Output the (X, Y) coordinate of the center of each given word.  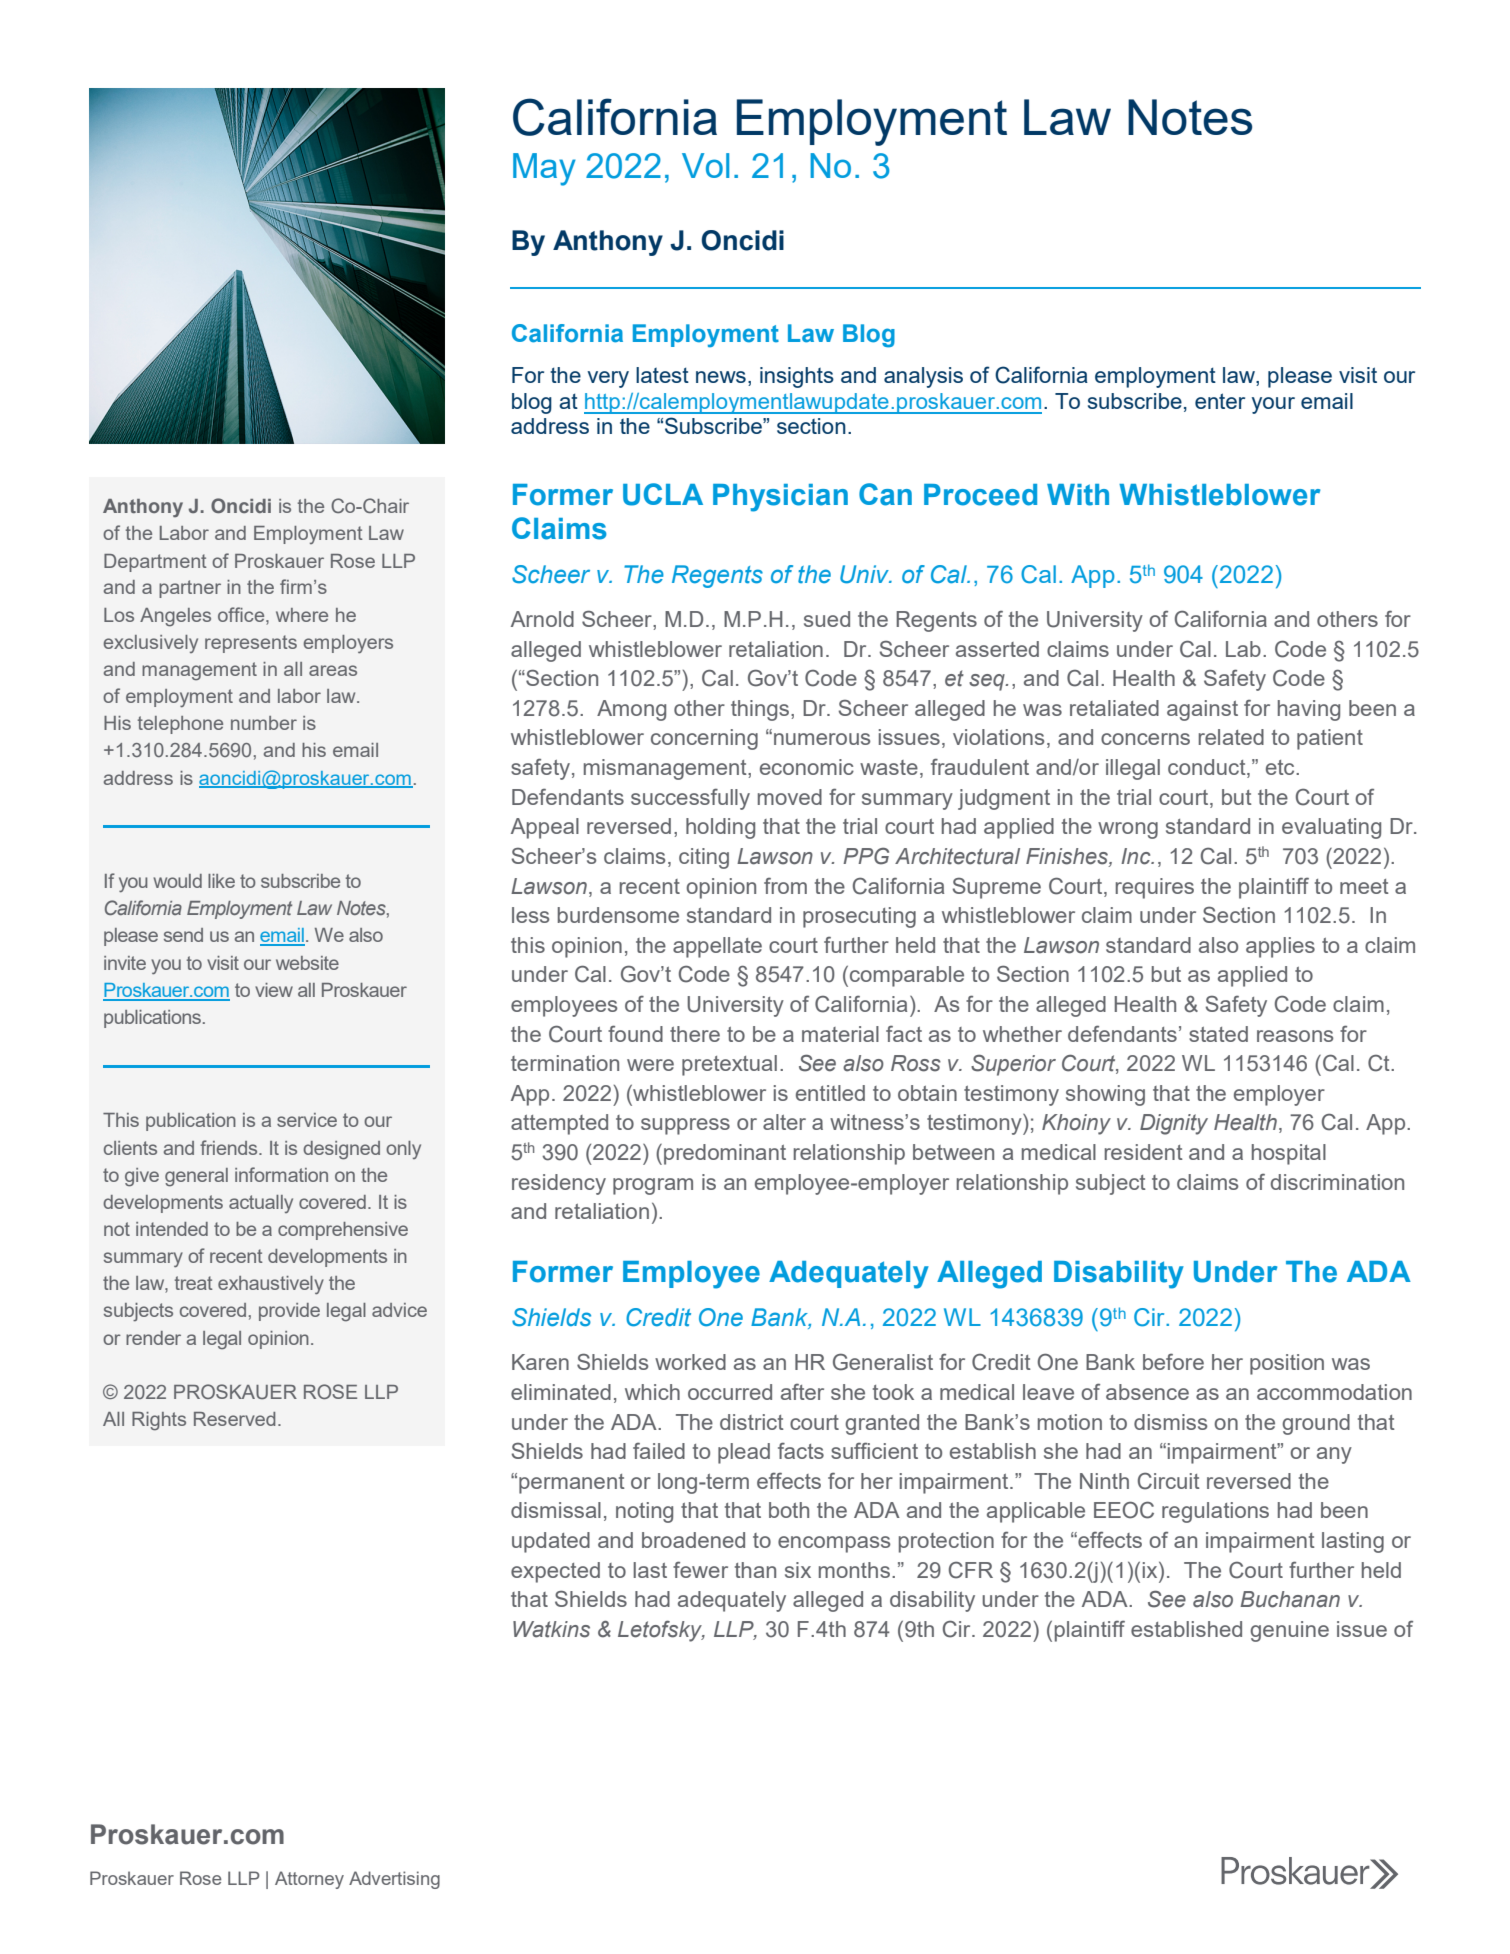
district (752, 1422)
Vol (705, 165)
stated (1218, 1034)
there (695, 1034)
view (274, 990)
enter (1220, 401)
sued (827, 619)
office (242, 614)
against (1202, 710)
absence (1147, 1392)
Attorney (309, 1880)
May (544, 169)
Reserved (234, 1419)
